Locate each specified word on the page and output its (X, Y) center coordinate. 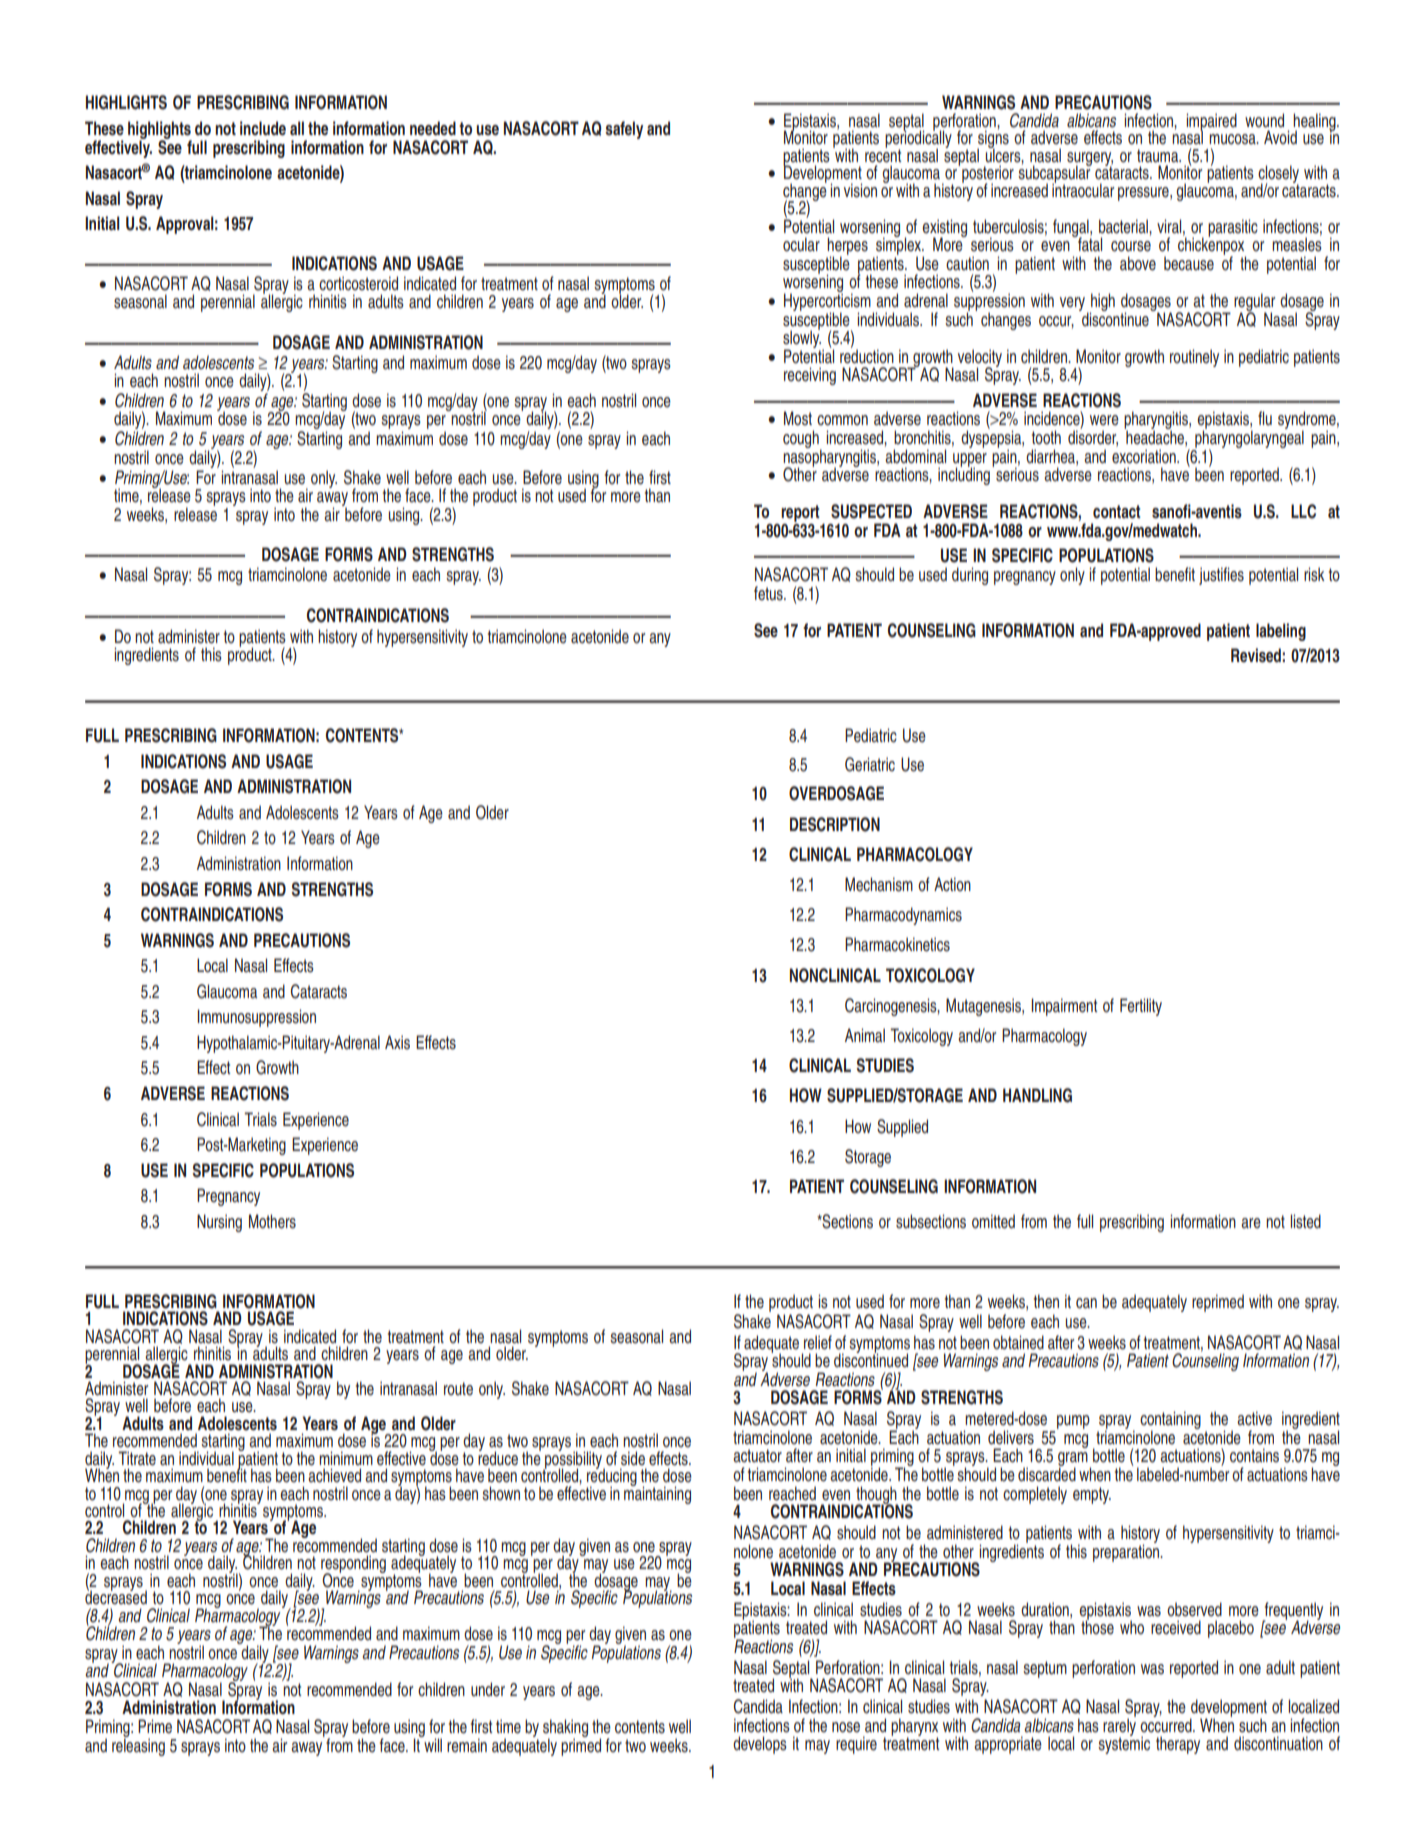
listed (1306, 1221)
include (263, 128)
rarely (1119, 1727)
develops (760, 1745)
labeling (1281, 632)
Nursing (219, 1223)
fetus (769, 593)
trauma (1159, 156)
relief (818, 1342)
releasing (138, 1746)
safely (624, 130)
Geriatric (870, 764)
